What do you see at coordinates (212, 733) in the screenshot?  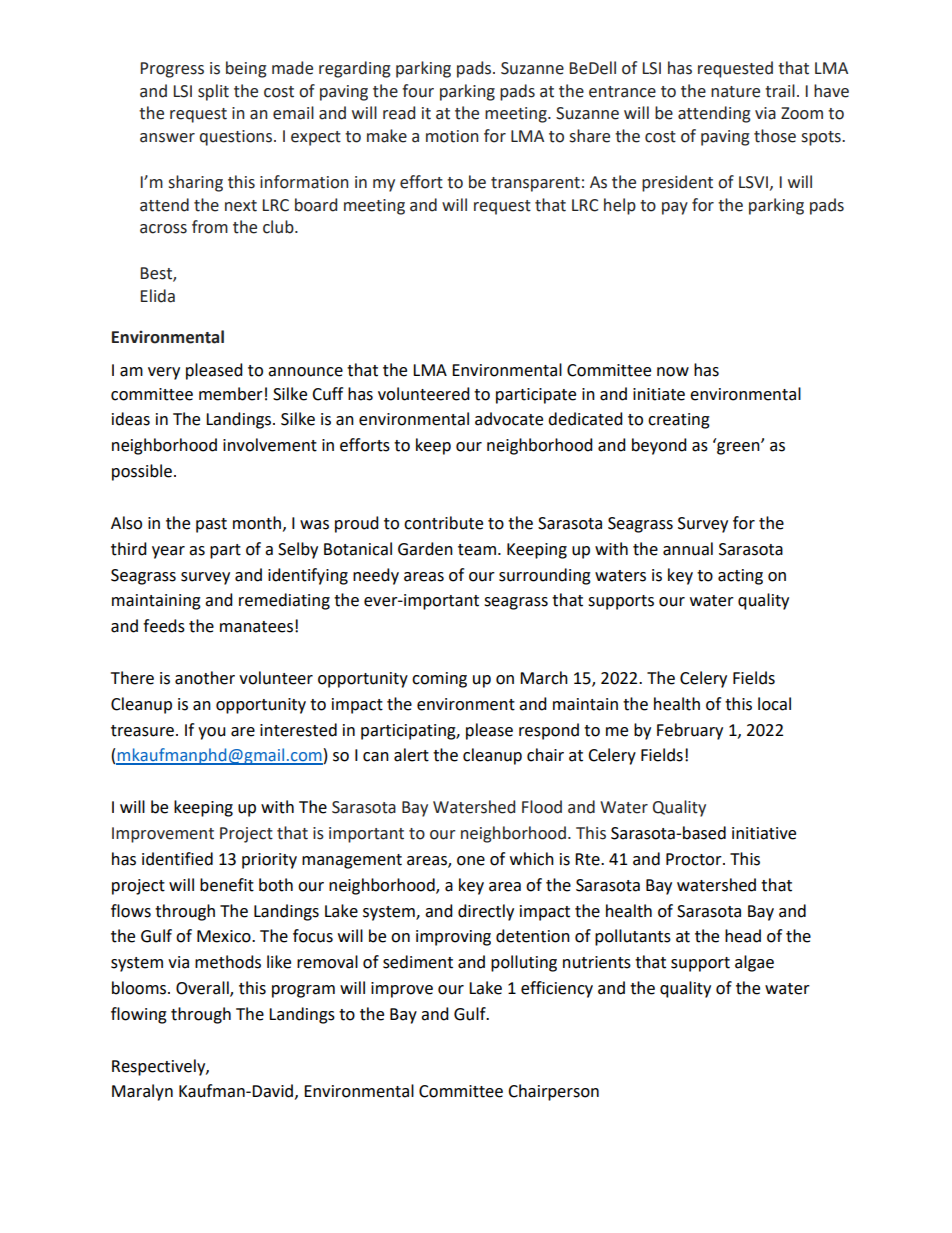 I see `you` at bounding box center [212, 733].
